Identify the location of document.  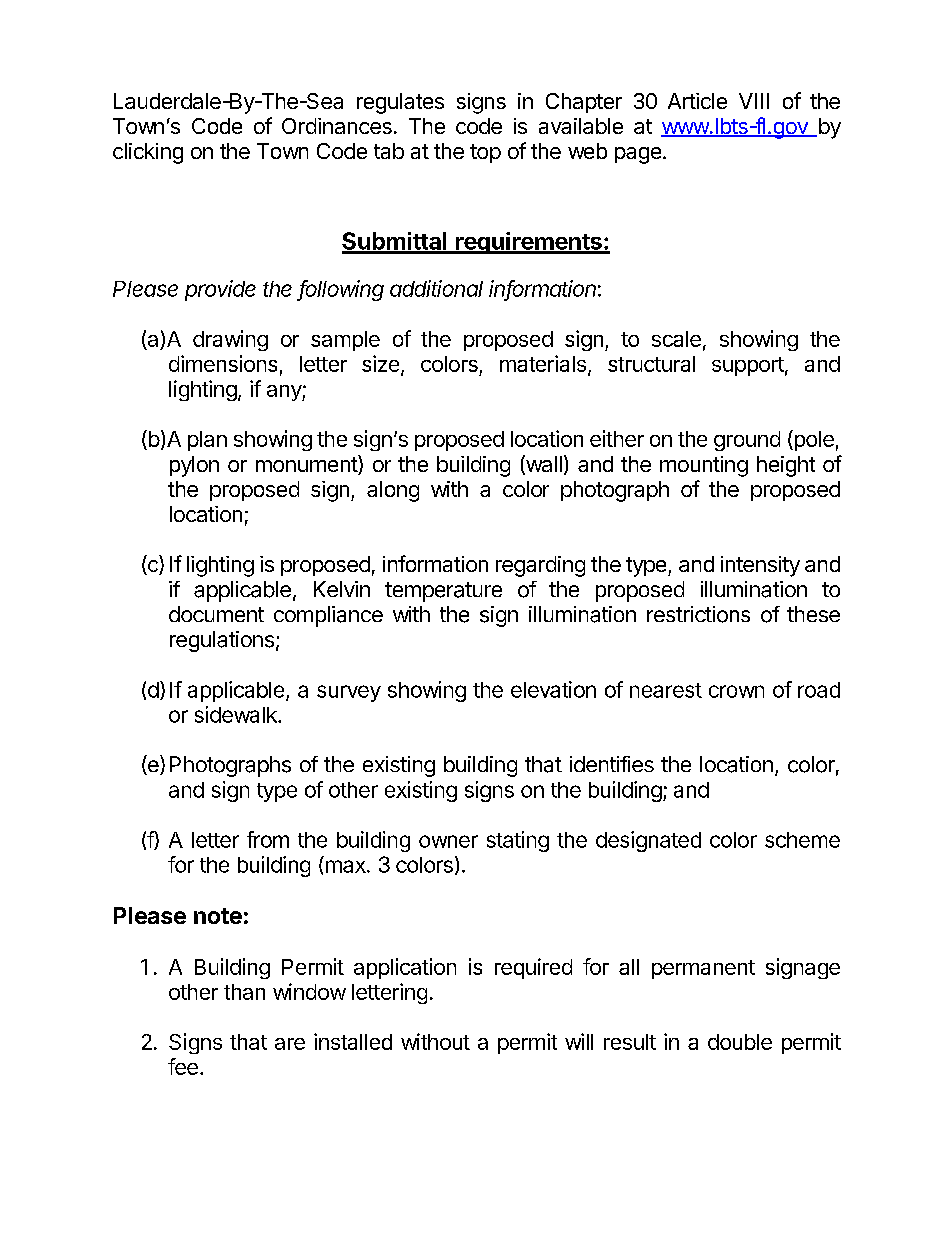
(216, 614).
